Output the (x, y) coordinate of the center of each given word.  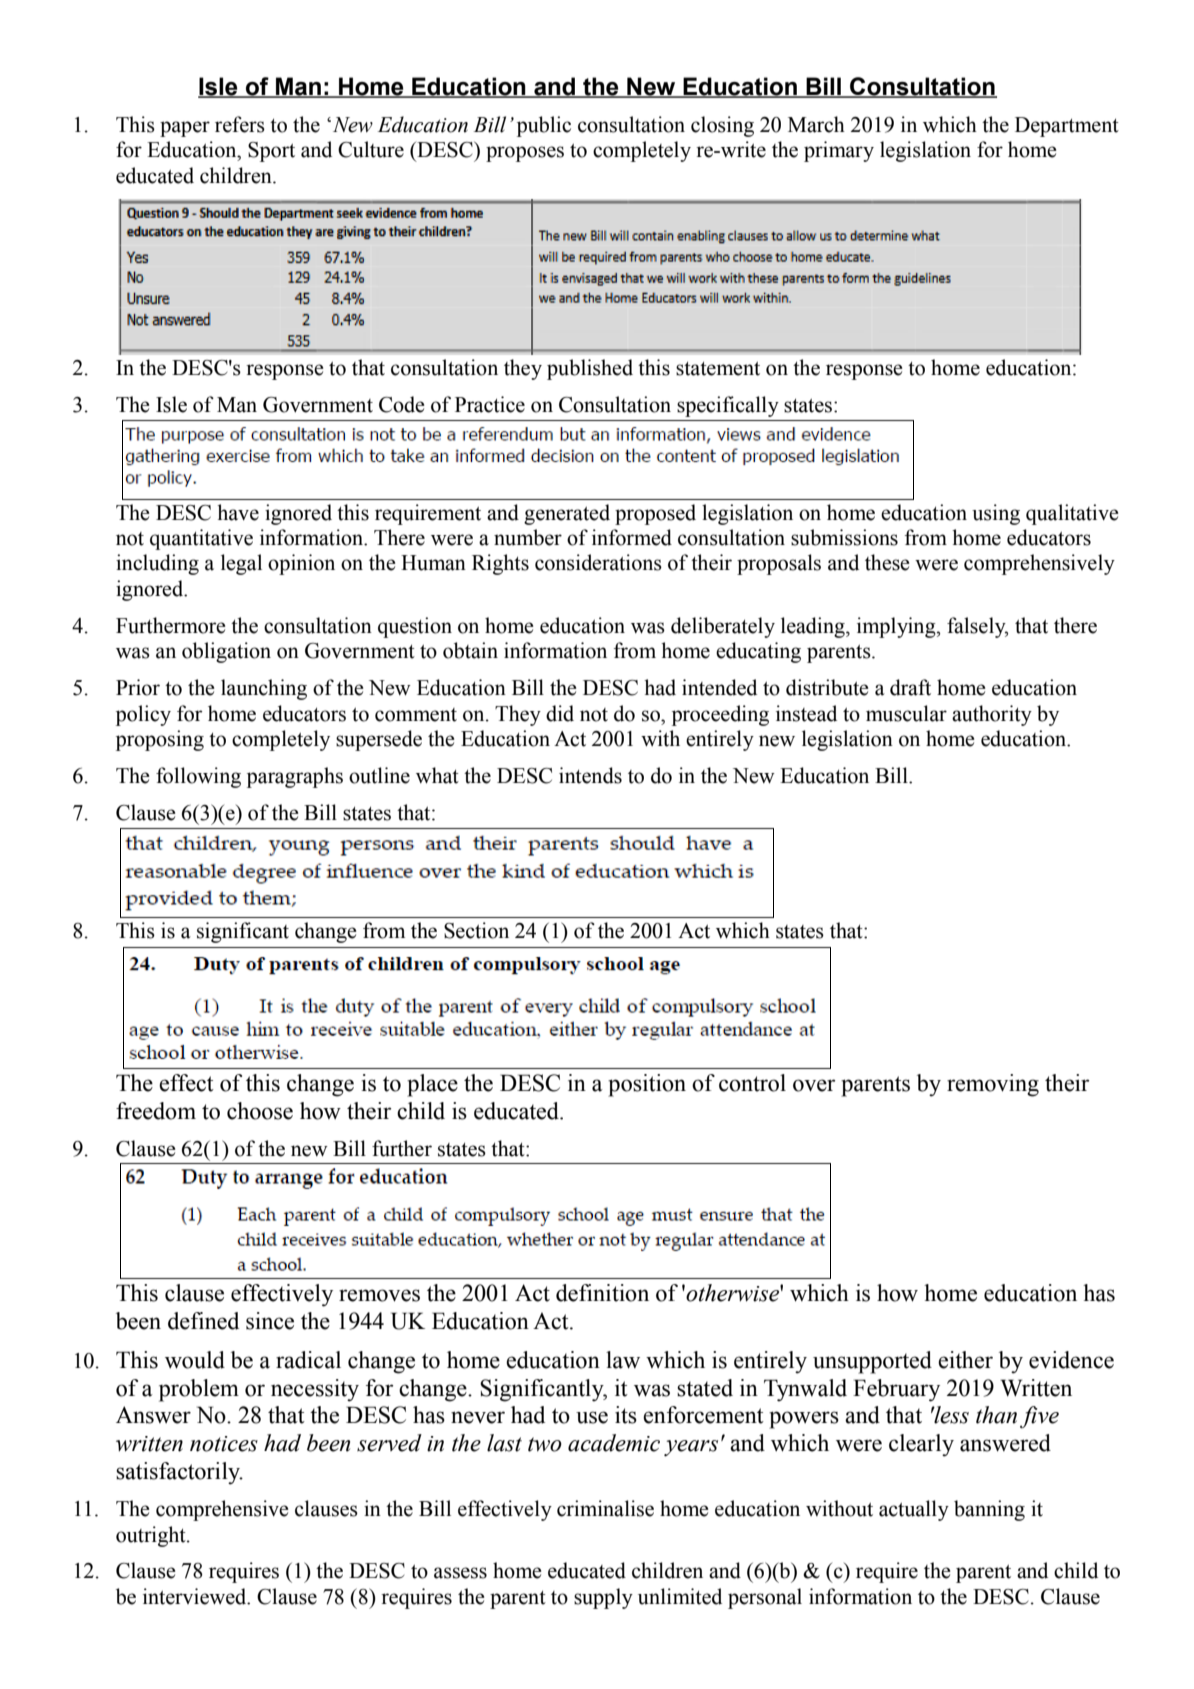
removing (993, 1085)
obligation (226, 652)
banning (989, 1510)
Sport (271, 152)
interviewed (196, 1596)
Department (1067, 127)
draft (910, 687)
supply (603, 1598)
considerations (598, 562)
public (544, 126)
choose (260, 1111)
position (647, 1085)
